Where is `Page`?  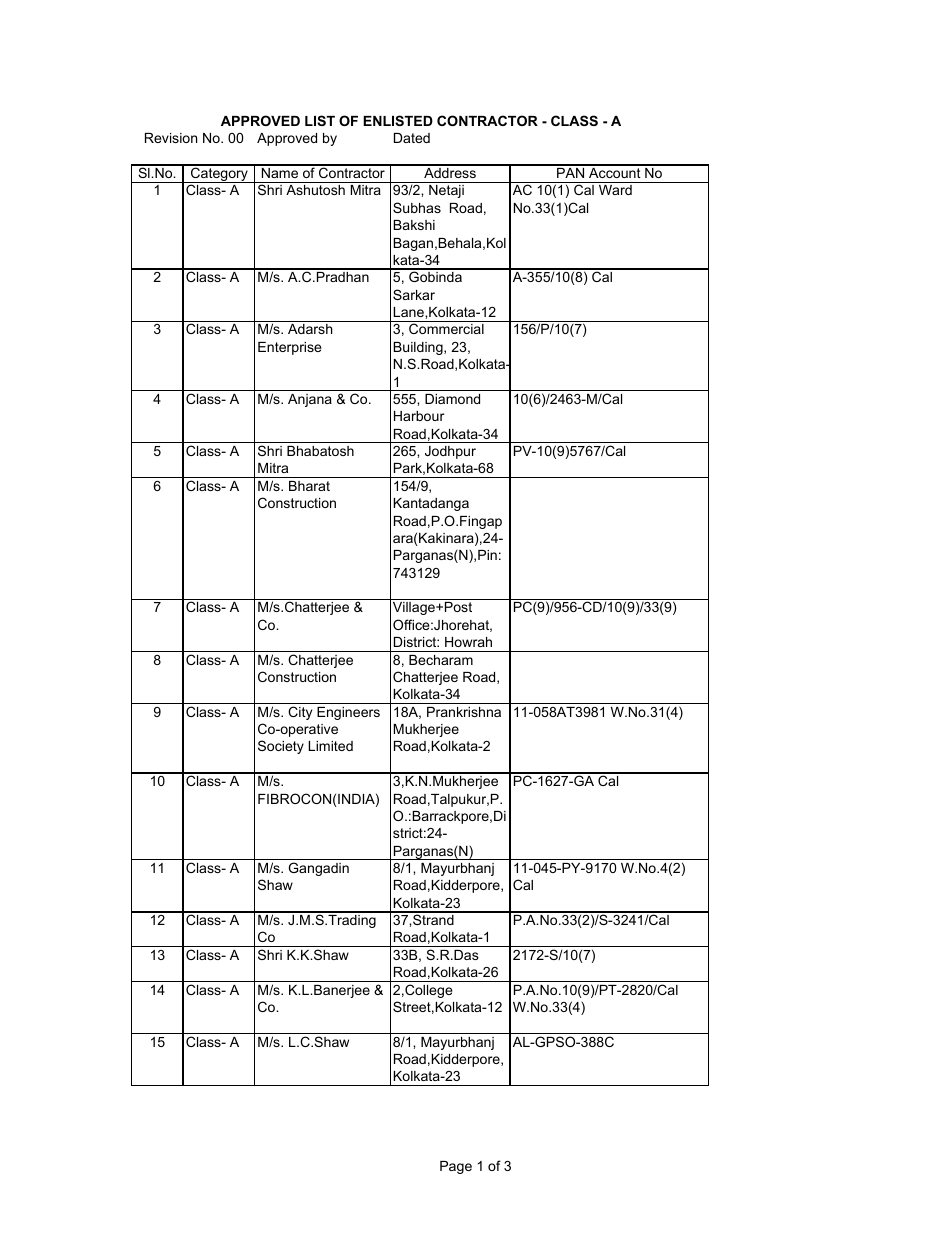
Page is located at coordinates (456, 1167).
